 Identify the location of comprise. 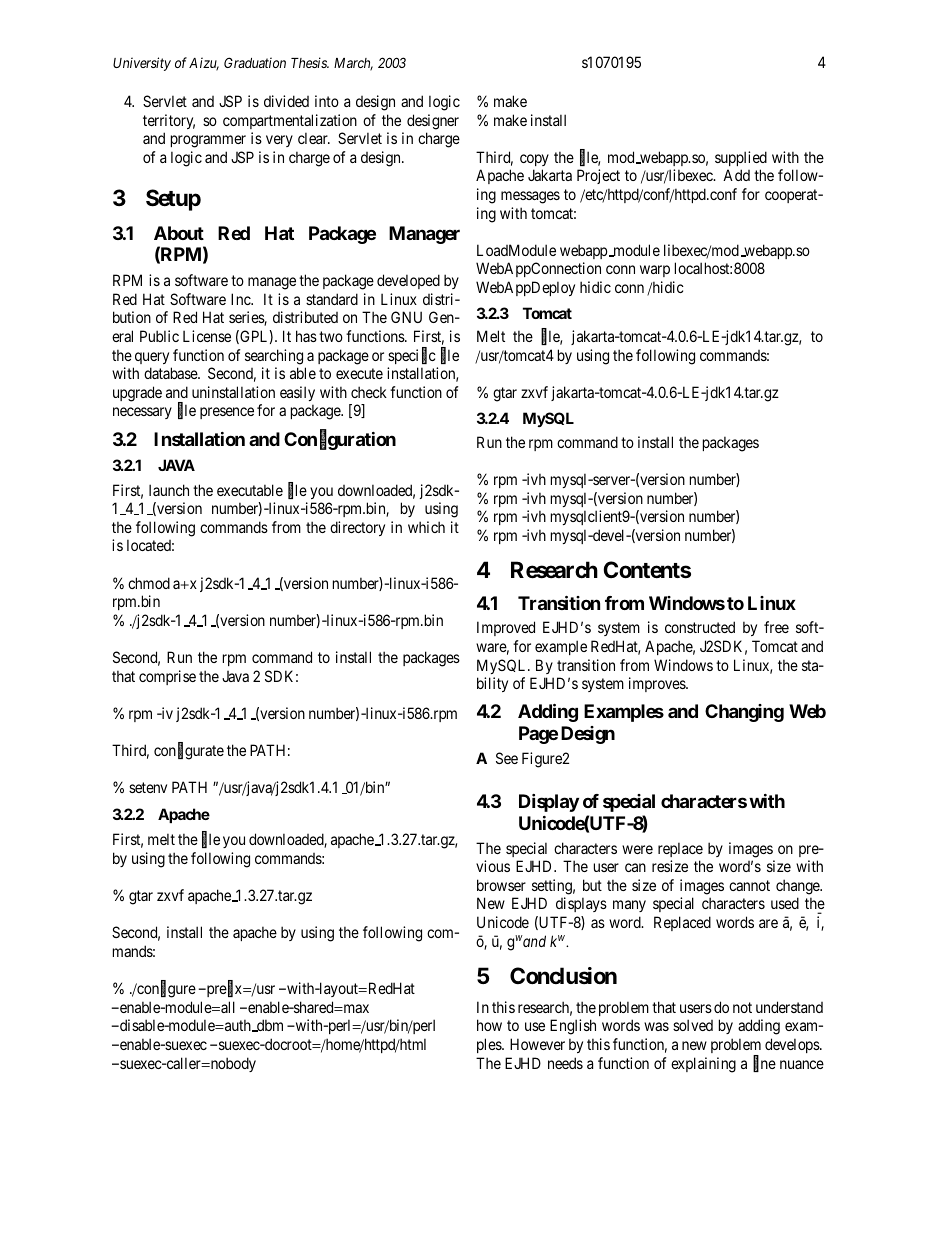
(167, 677).
